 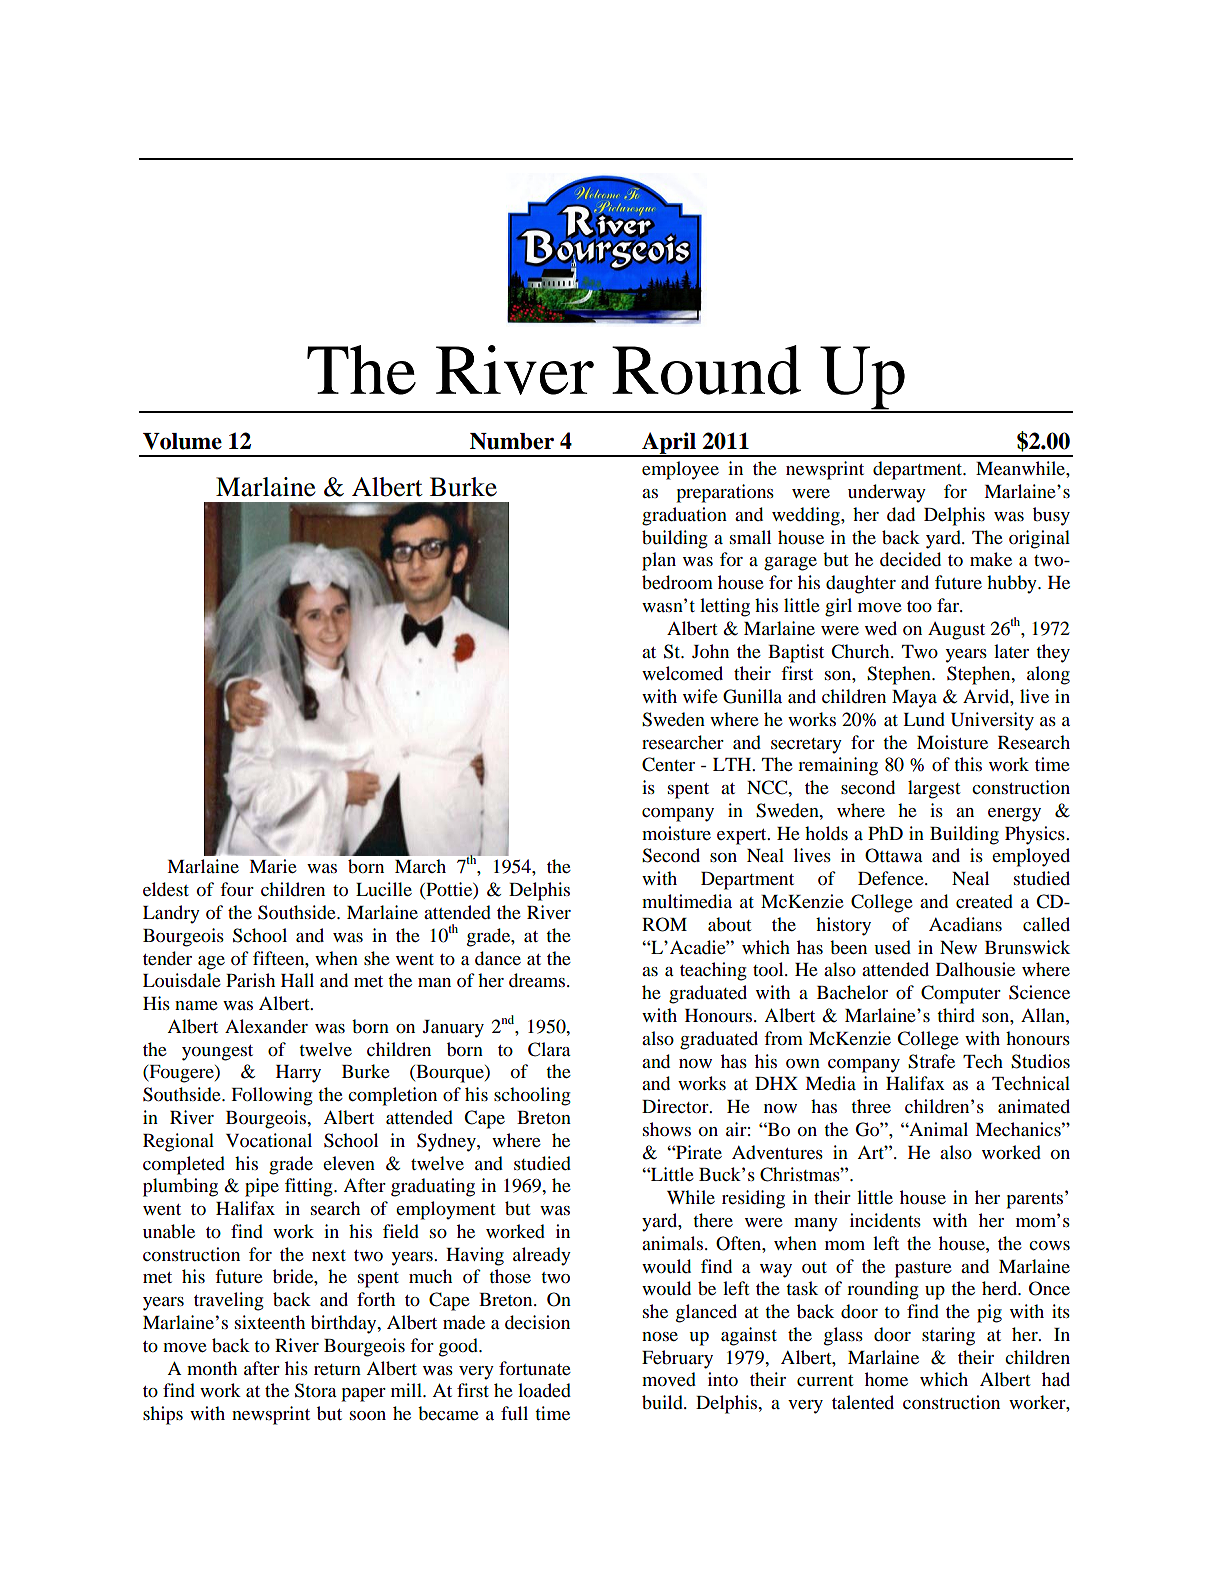 What do you see at coordinates (667, 1129) in the document?
I see `shows` at bounding box center [667, 1129].
